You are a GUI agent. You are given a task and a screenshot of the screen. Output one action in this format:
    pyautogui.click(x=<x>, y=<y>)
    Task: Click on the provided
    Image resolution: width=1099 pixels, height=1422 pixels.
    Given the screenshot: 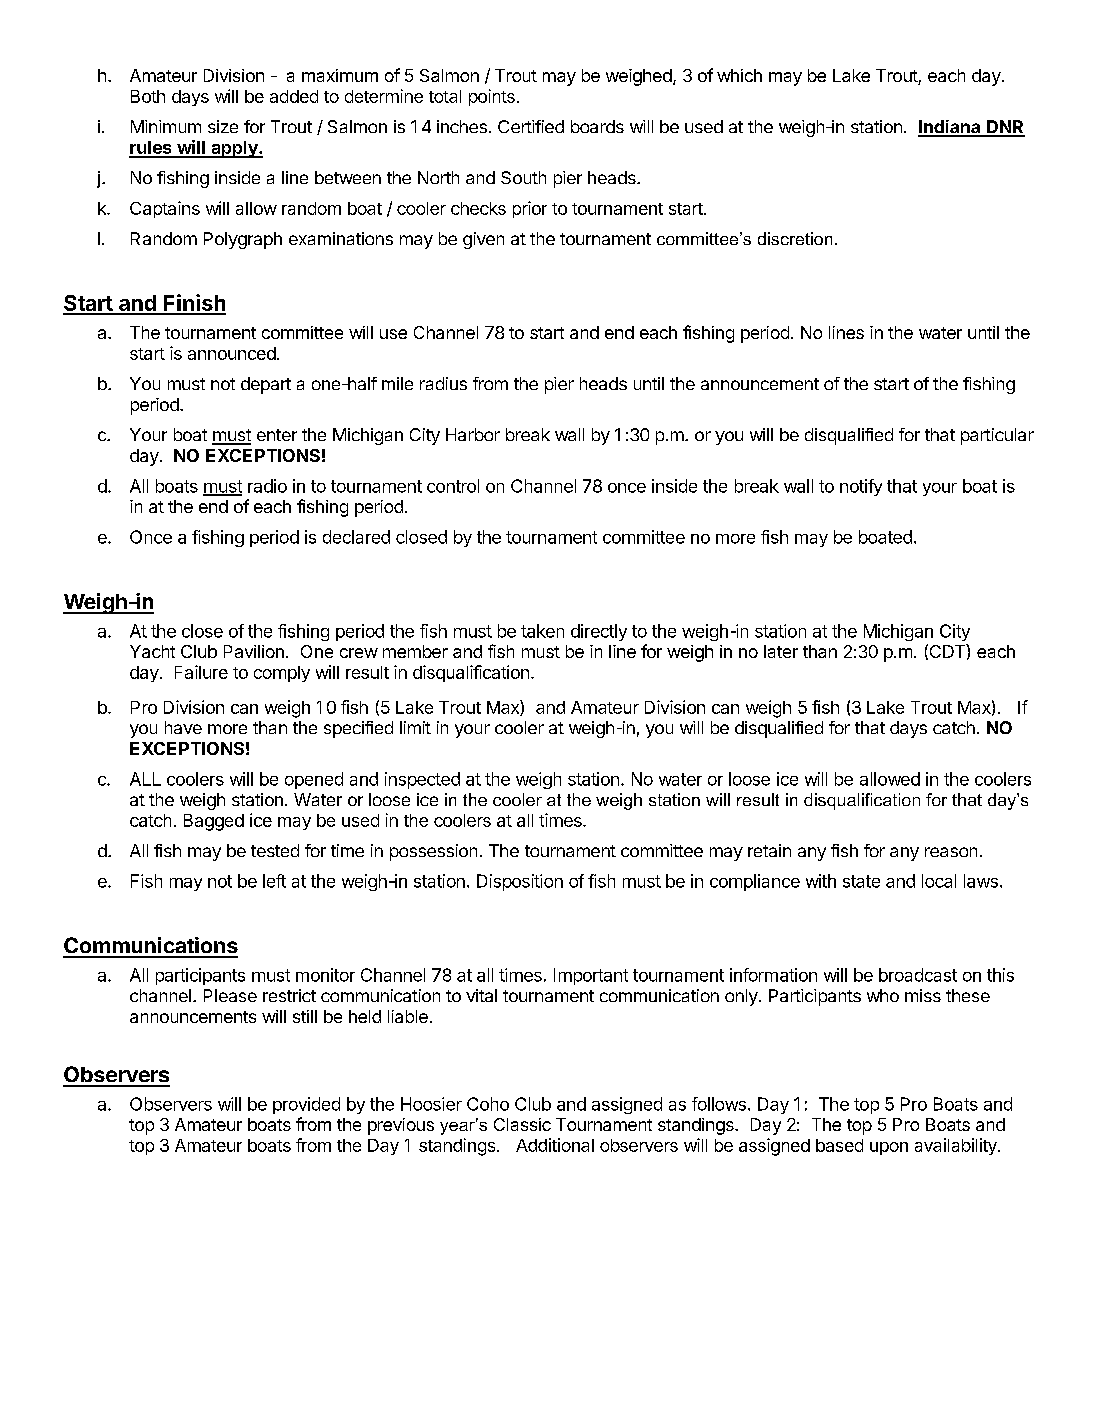 What is the action you would take?
    pyautogui.click(x=306, y=1105)
